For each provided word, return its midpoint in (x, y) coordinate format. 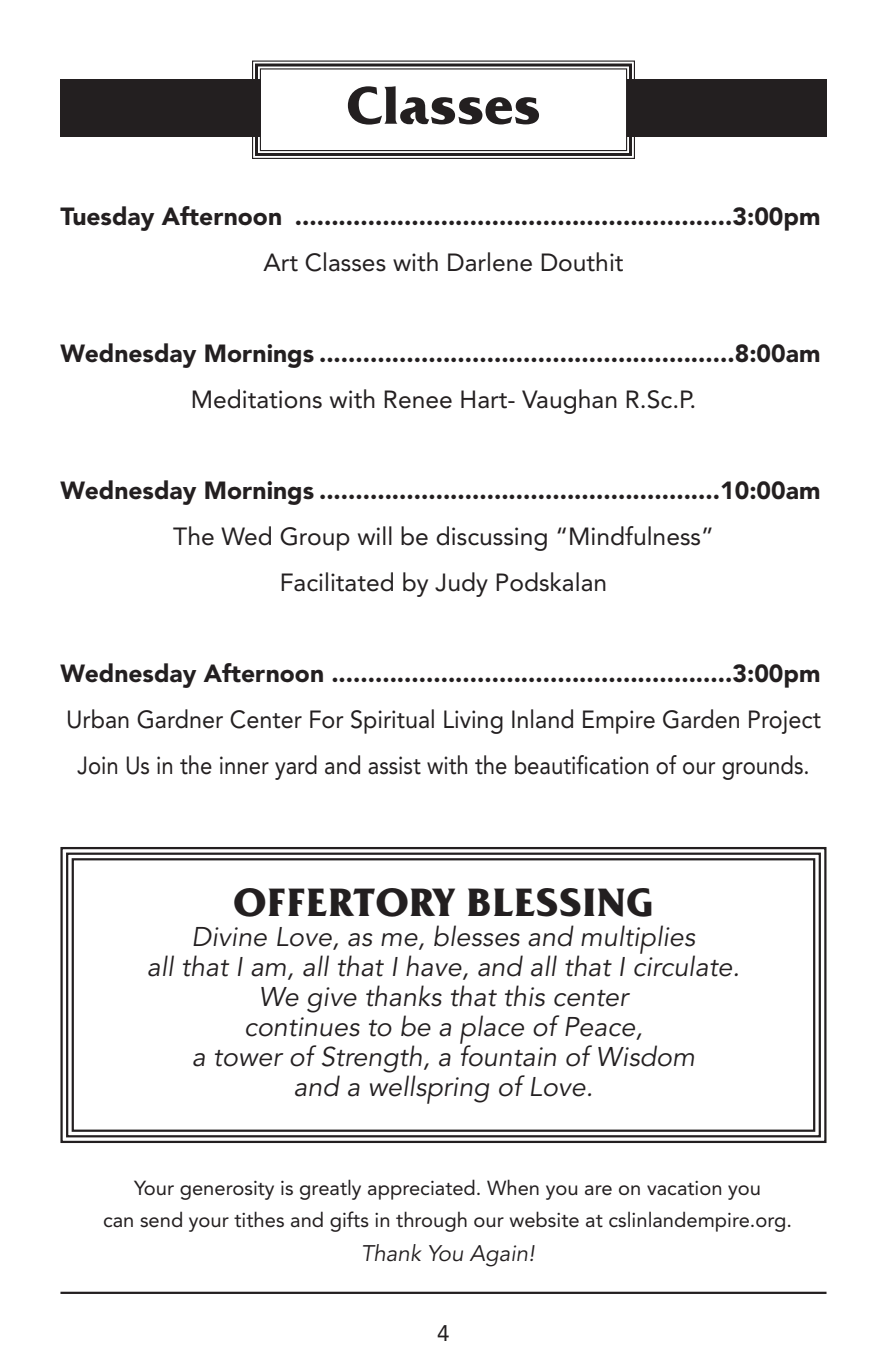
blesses (477, 936)
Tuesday (107, 218)
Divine (230, 937)
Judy (461, 584)
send (161, 1219)
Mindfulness (635, 536)
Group (315, 539)
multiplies (638, 940)
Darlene (490, 262)
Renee (418, 399)
